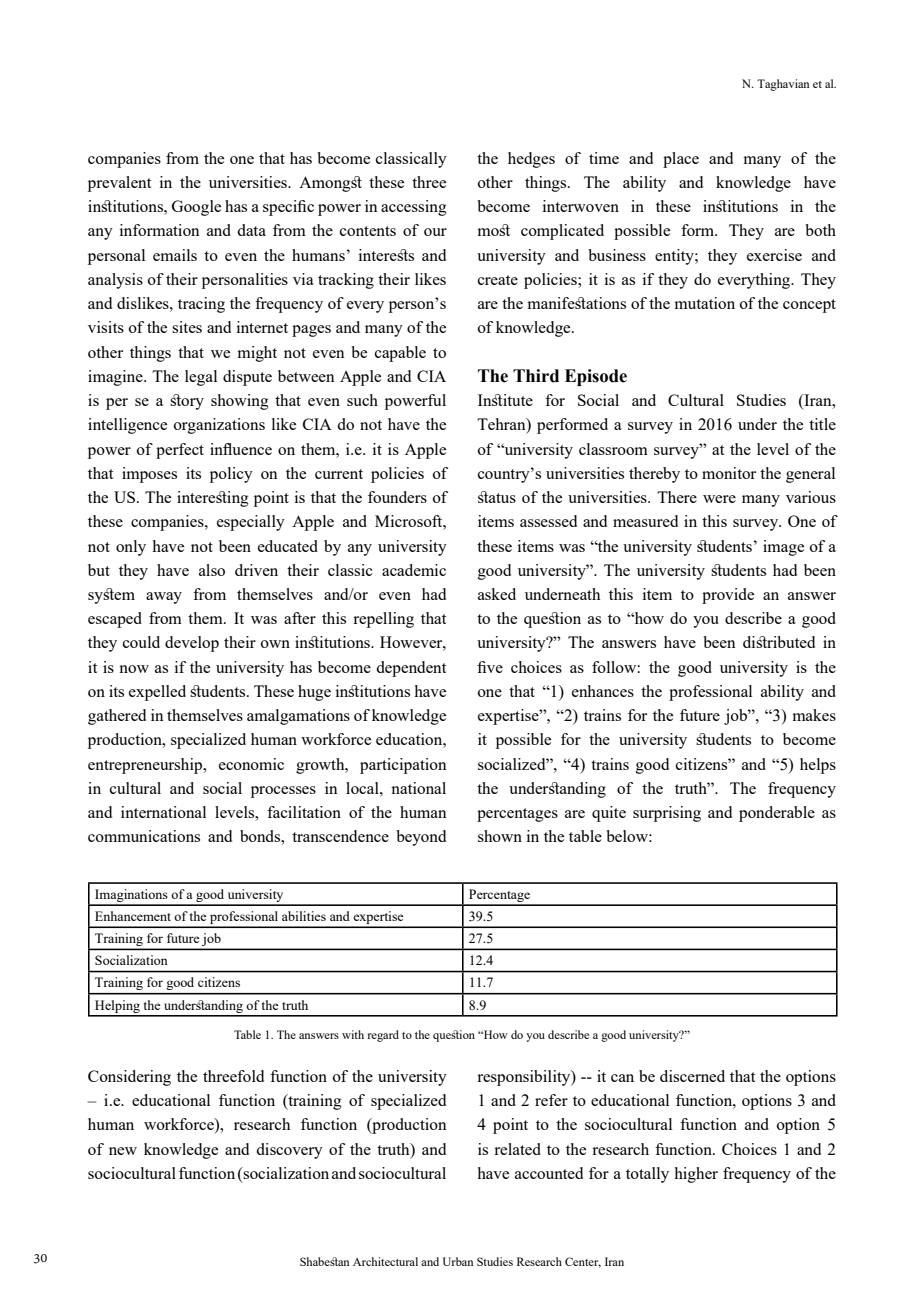  Describe the element at coordinates (681, 160) in the page. I see `place` at that location.
